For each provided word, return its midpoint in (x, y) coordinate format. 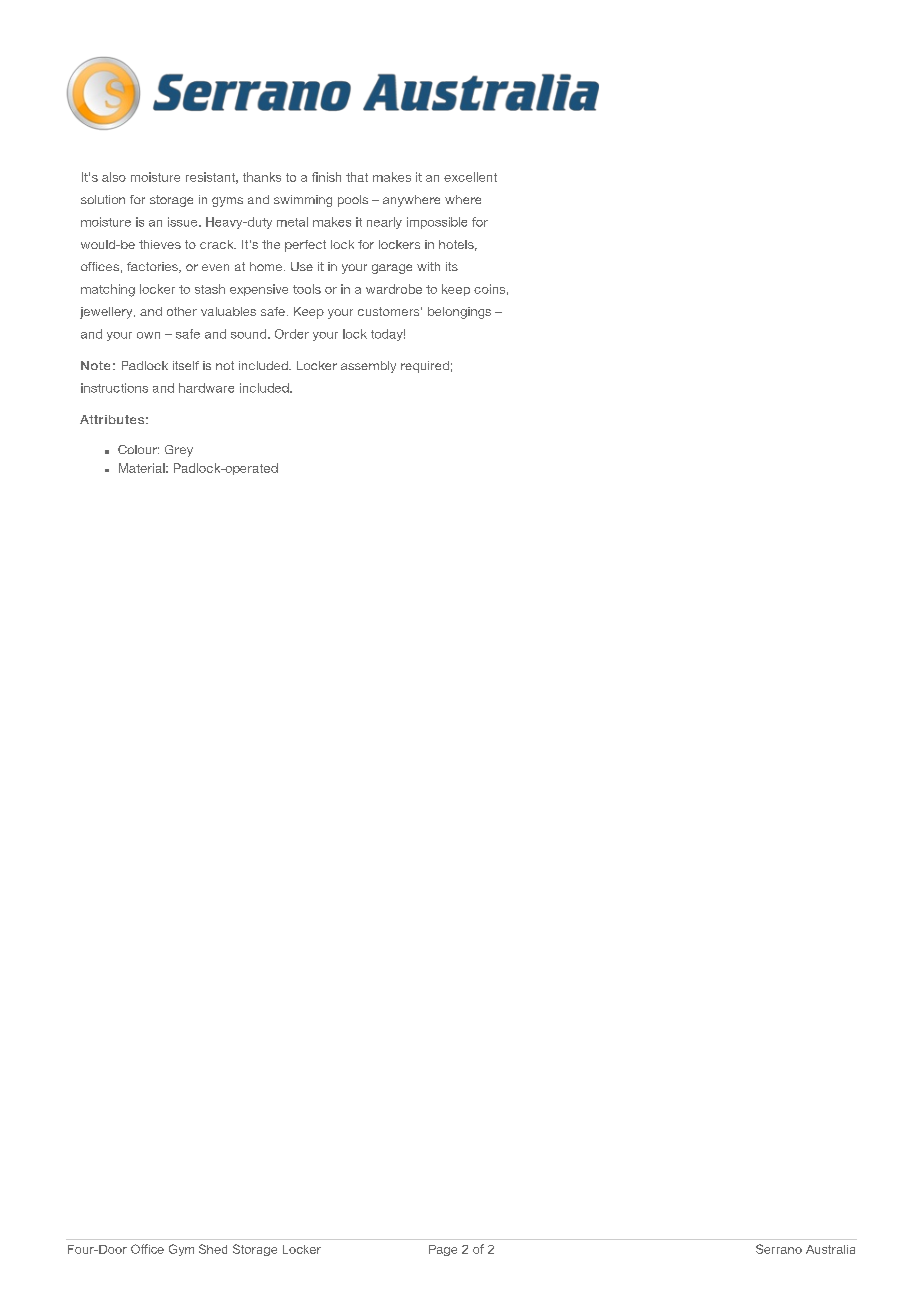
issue (184, 222)
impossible (437, 223)
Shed (213, 1249)
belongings (459, 313)
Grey (179, 451)
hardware (206, 388)
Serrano (779, 1249)
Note (95, 365)
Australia (830, 1249)
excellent (470, 177)
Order (292, 334)
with (428, 266)
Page (443, 1250)
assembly (368, 367)
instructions (114, 388)
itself (186, 365)
